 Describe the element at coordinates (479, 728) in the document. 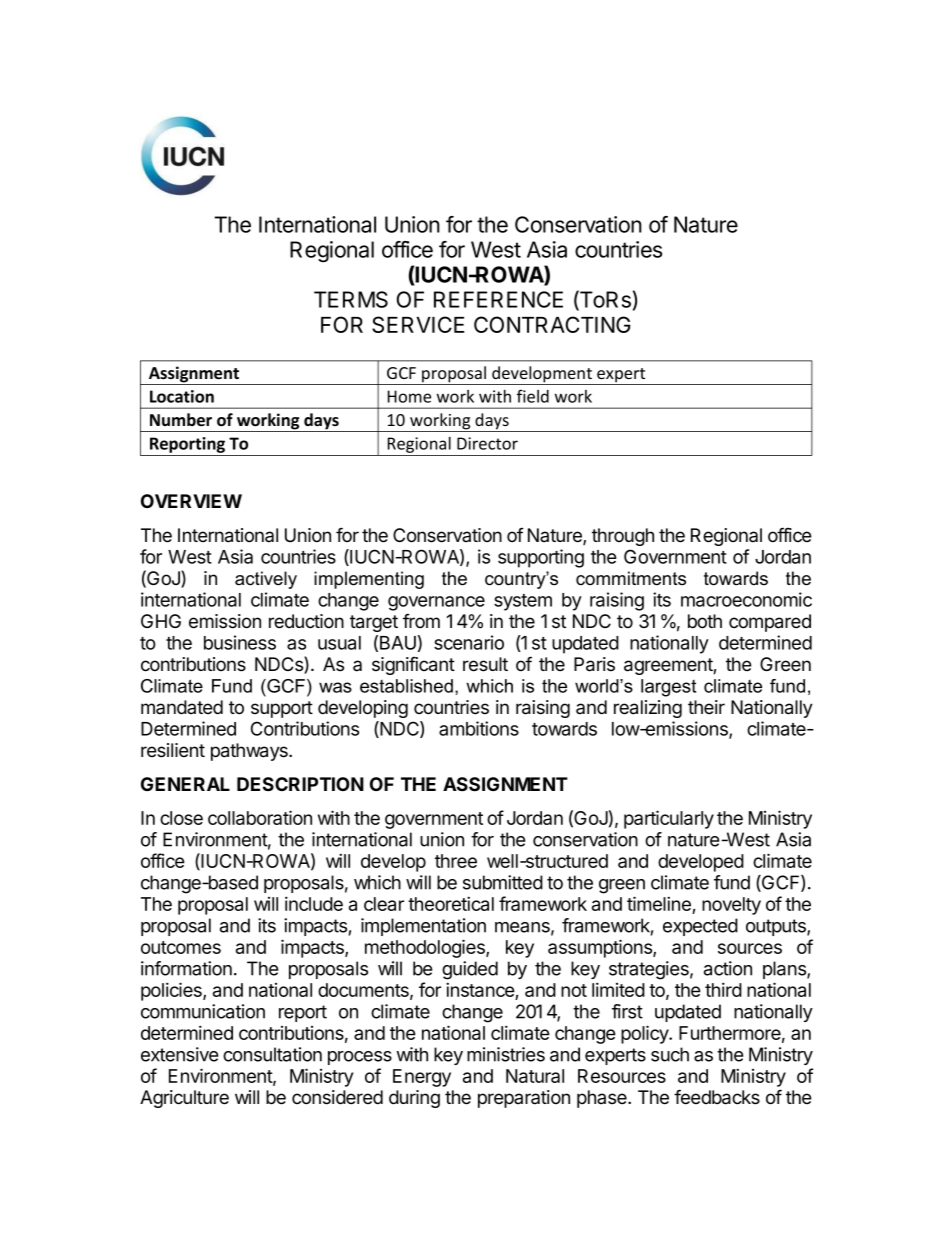

I see `ambitions` at that location.
